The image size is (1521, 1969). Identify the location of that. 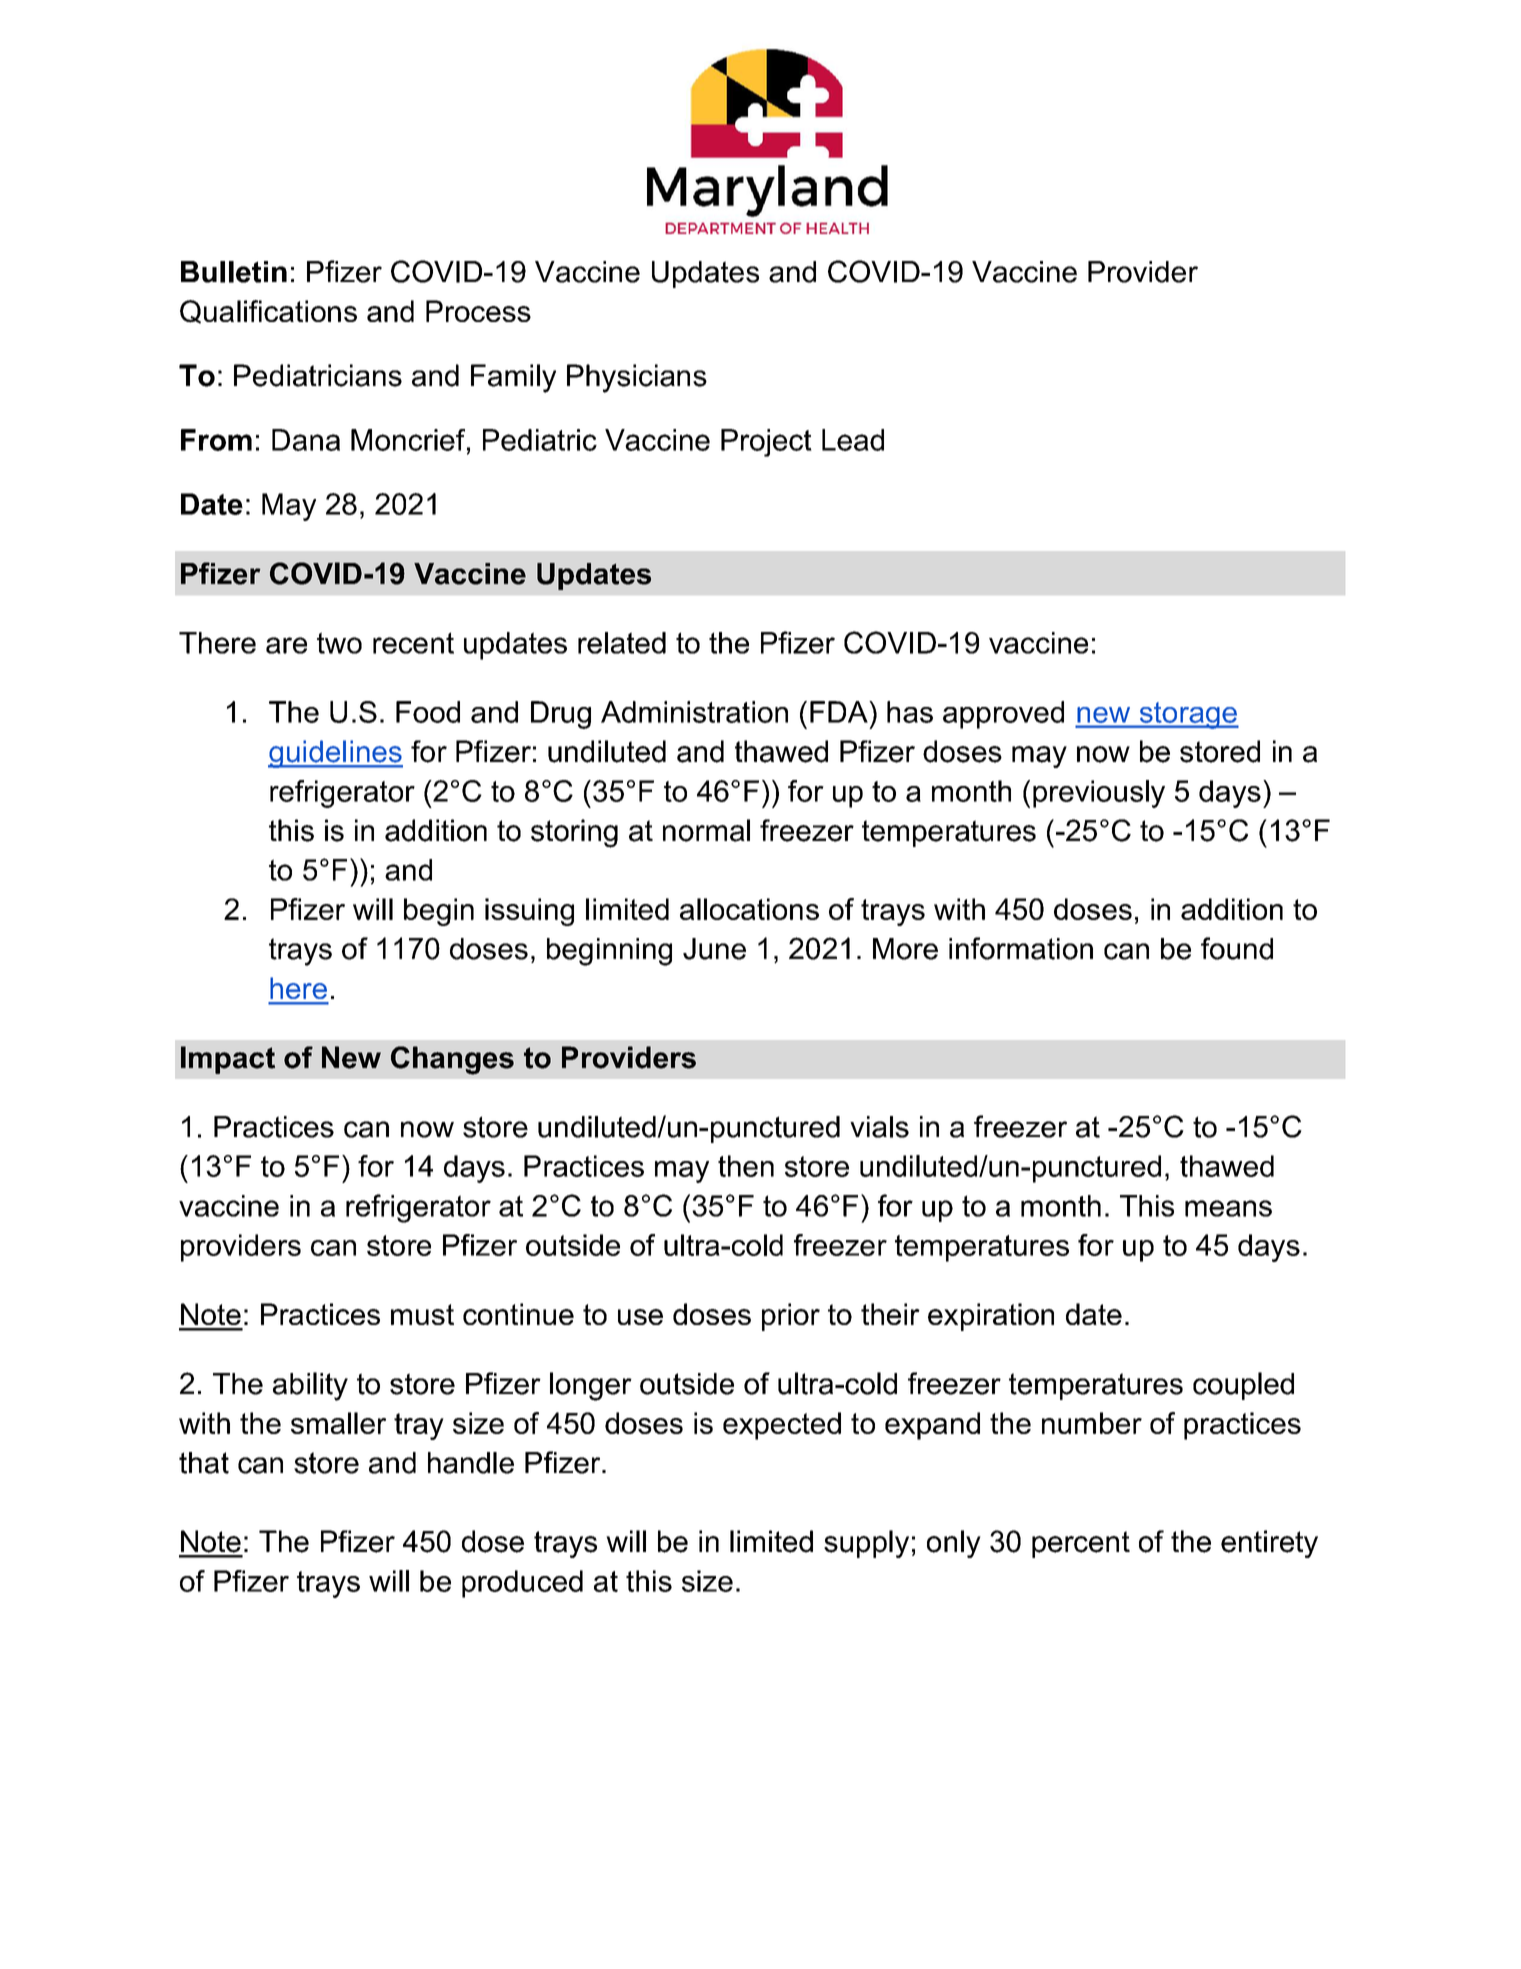
(204, 1463).
